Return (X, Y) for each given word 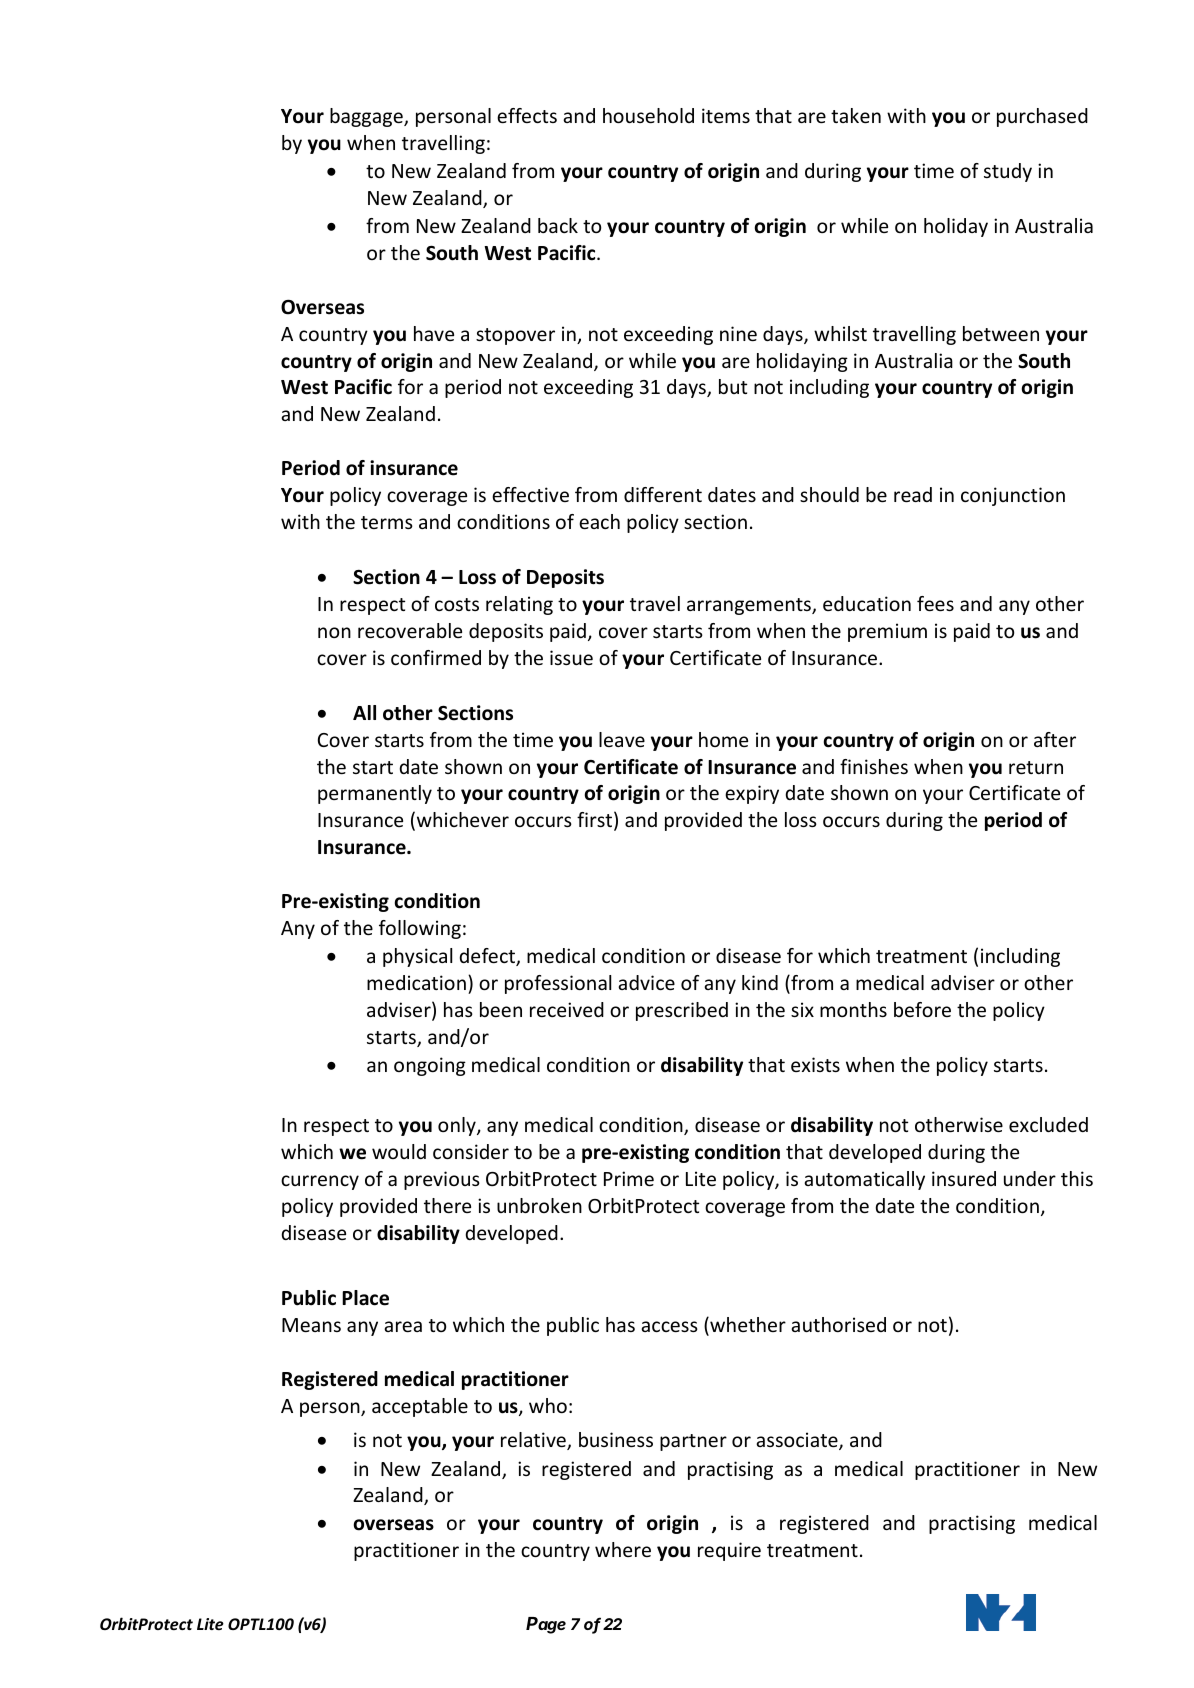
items (726, 115)
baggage (367, 117)
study (1008, 172)
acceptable (420, 1407)
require (729, 1551)
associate (798, 1441)
